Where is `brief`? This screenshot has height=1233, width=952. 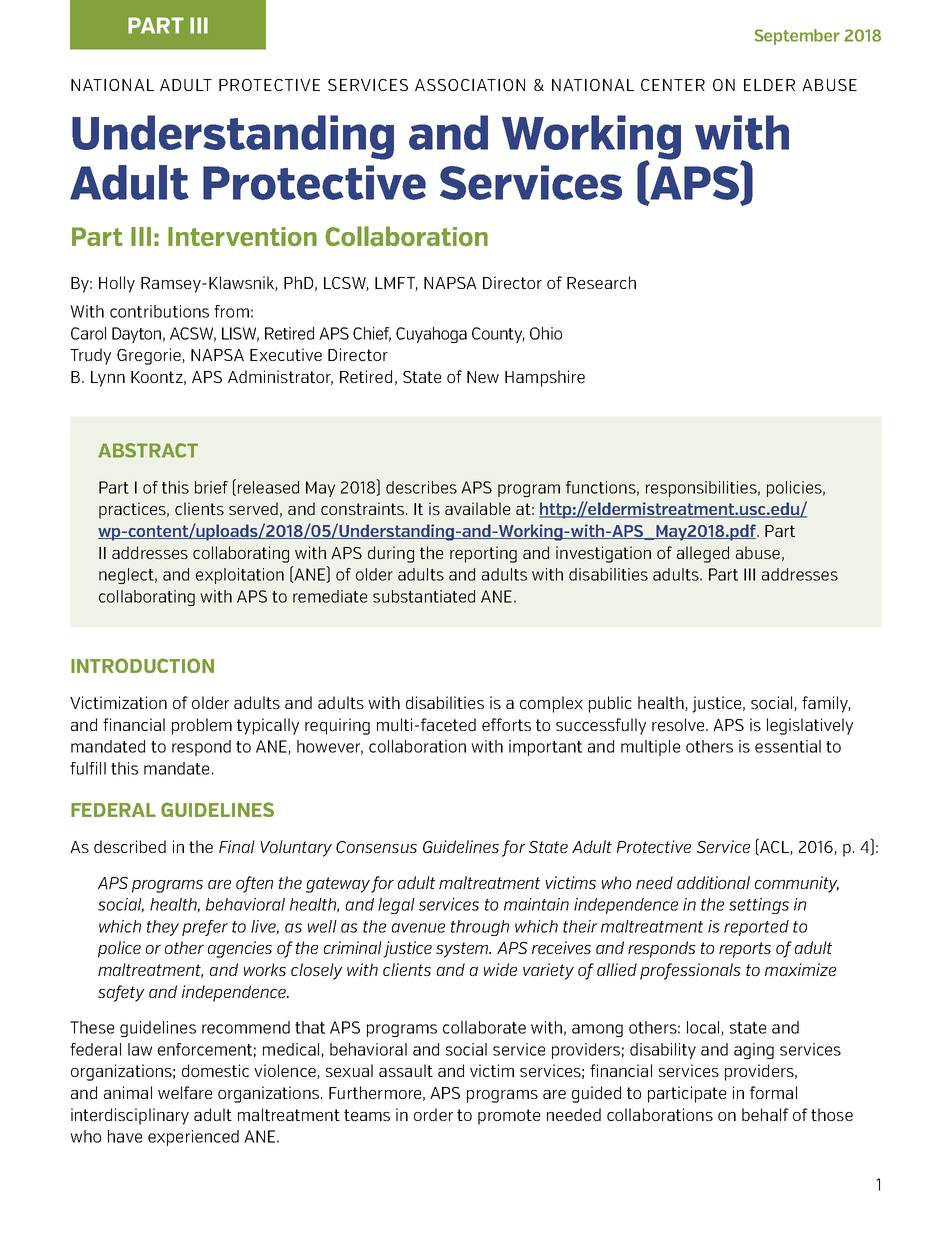
brief is located at coordinates (211, 487).
